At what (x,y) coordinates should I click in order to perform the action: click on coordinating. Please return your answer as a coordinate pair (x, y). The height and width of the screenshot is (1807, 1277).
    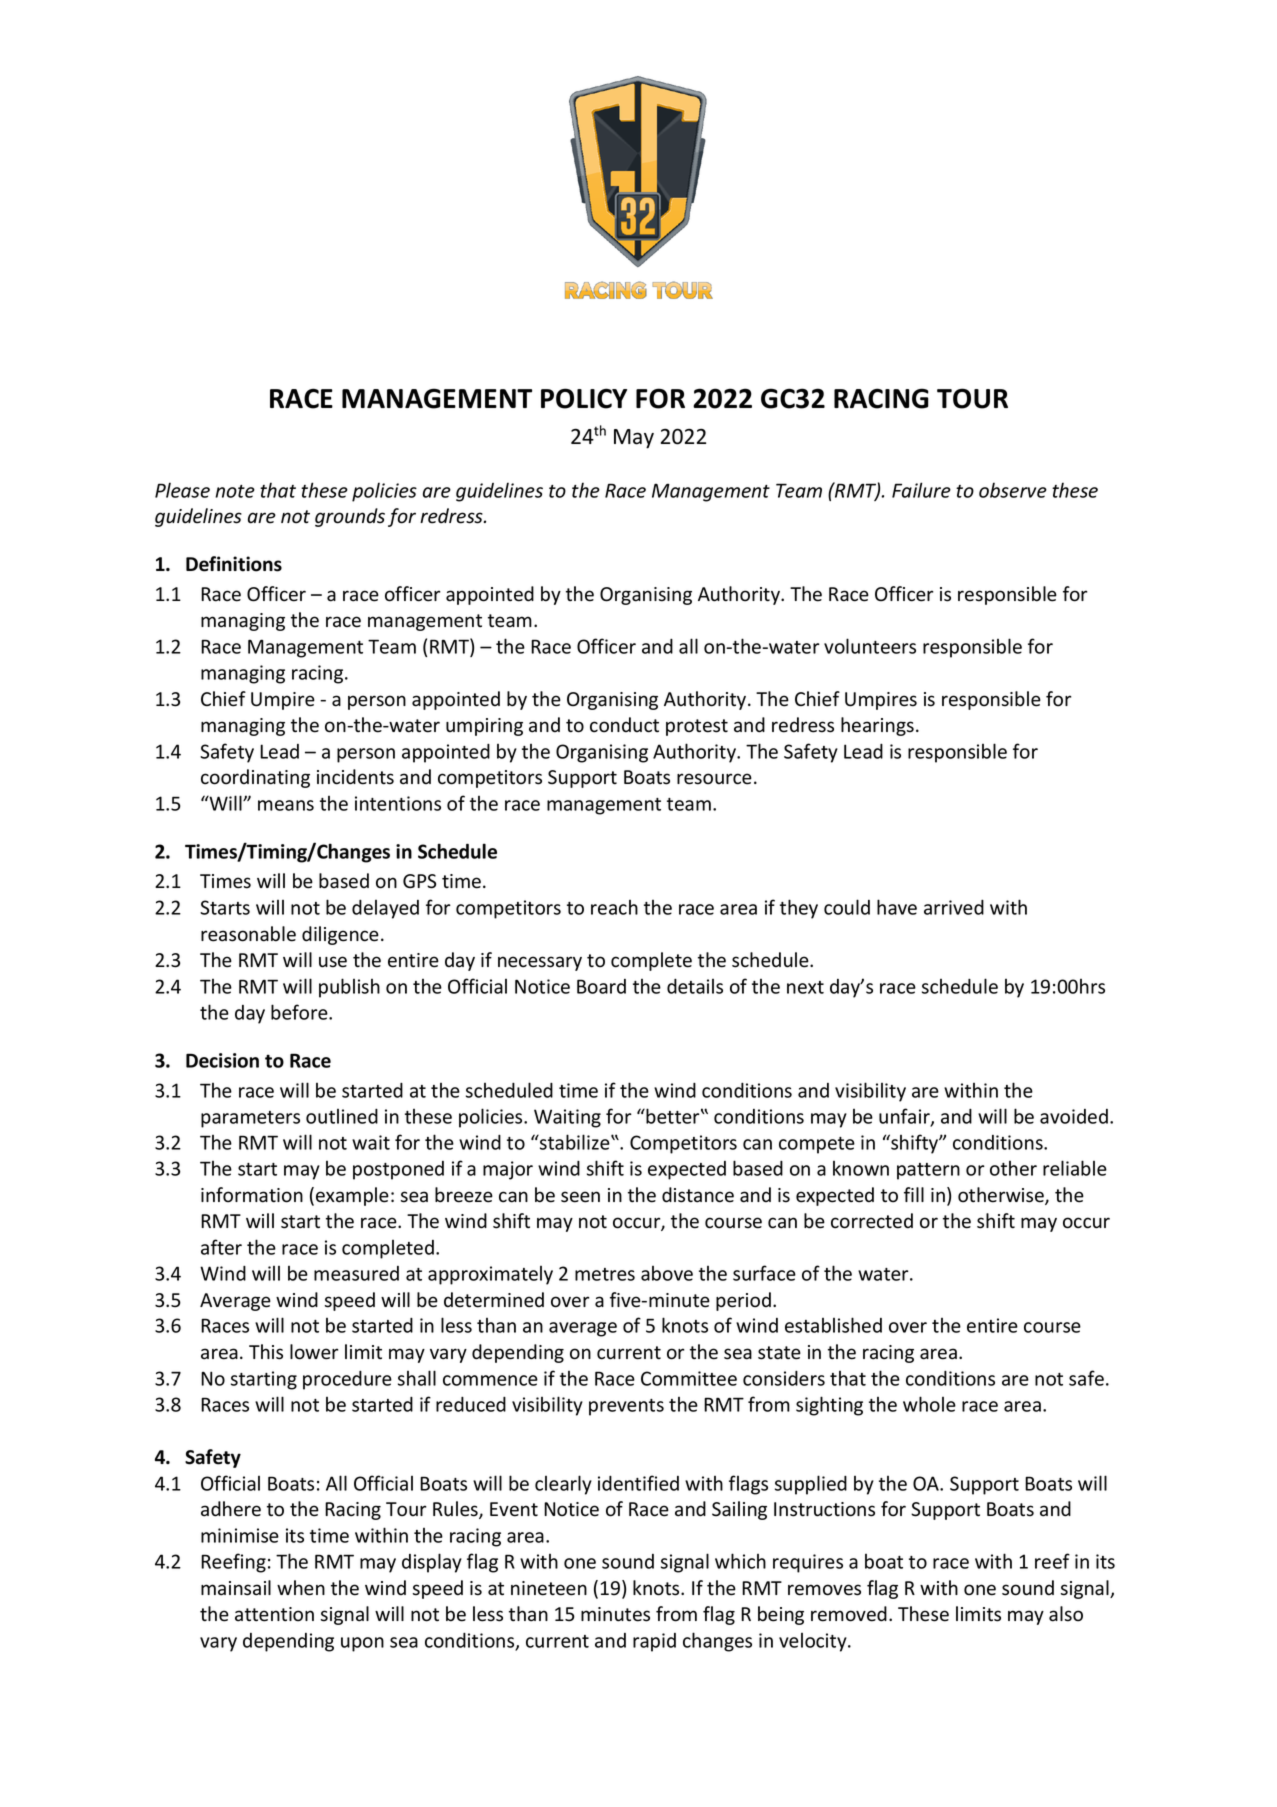
    Looking at the image, I should click on (255, 778).
